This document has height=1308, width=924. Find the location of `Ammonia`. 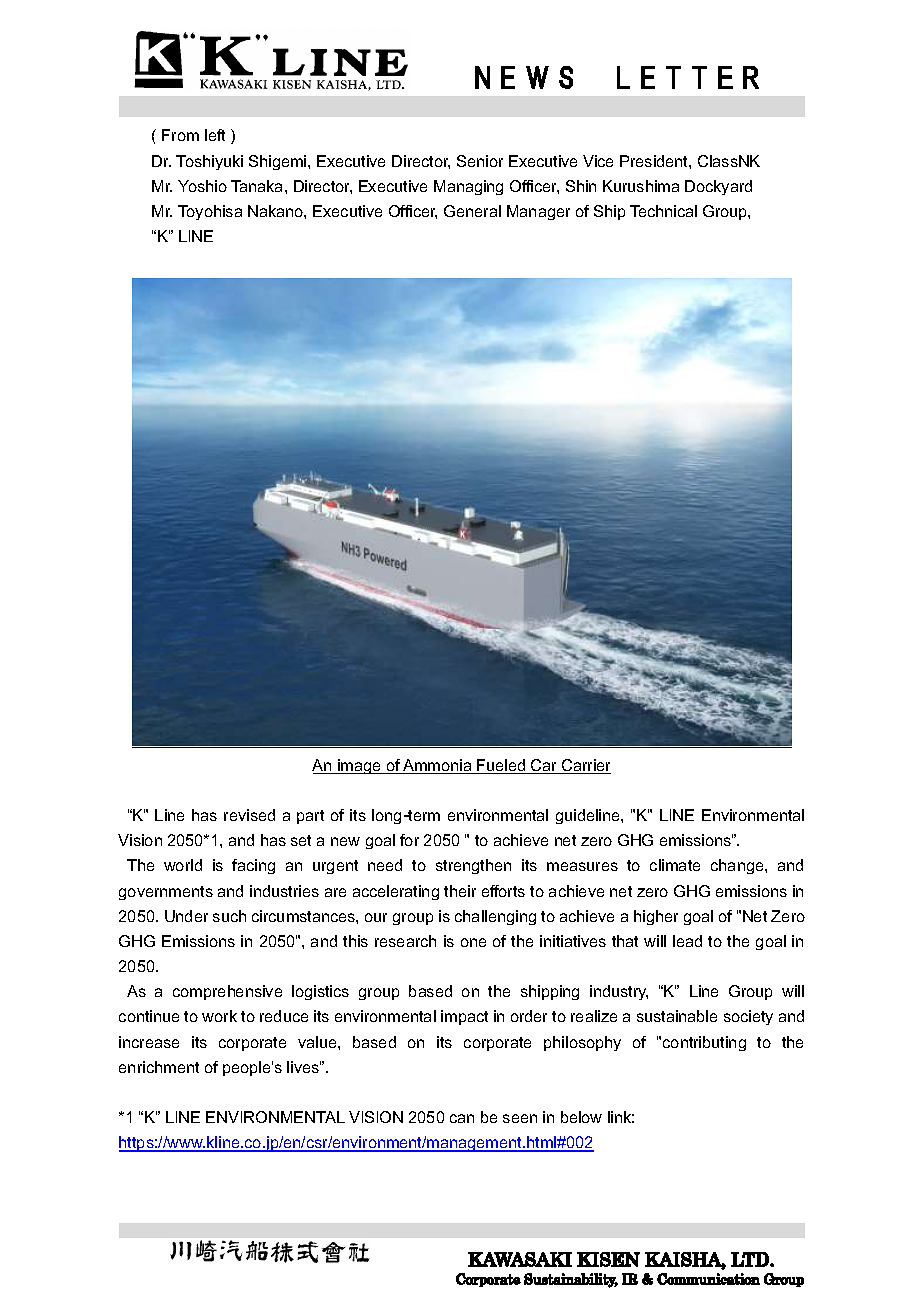

Ammonia is located at coordinates (437, 766).
